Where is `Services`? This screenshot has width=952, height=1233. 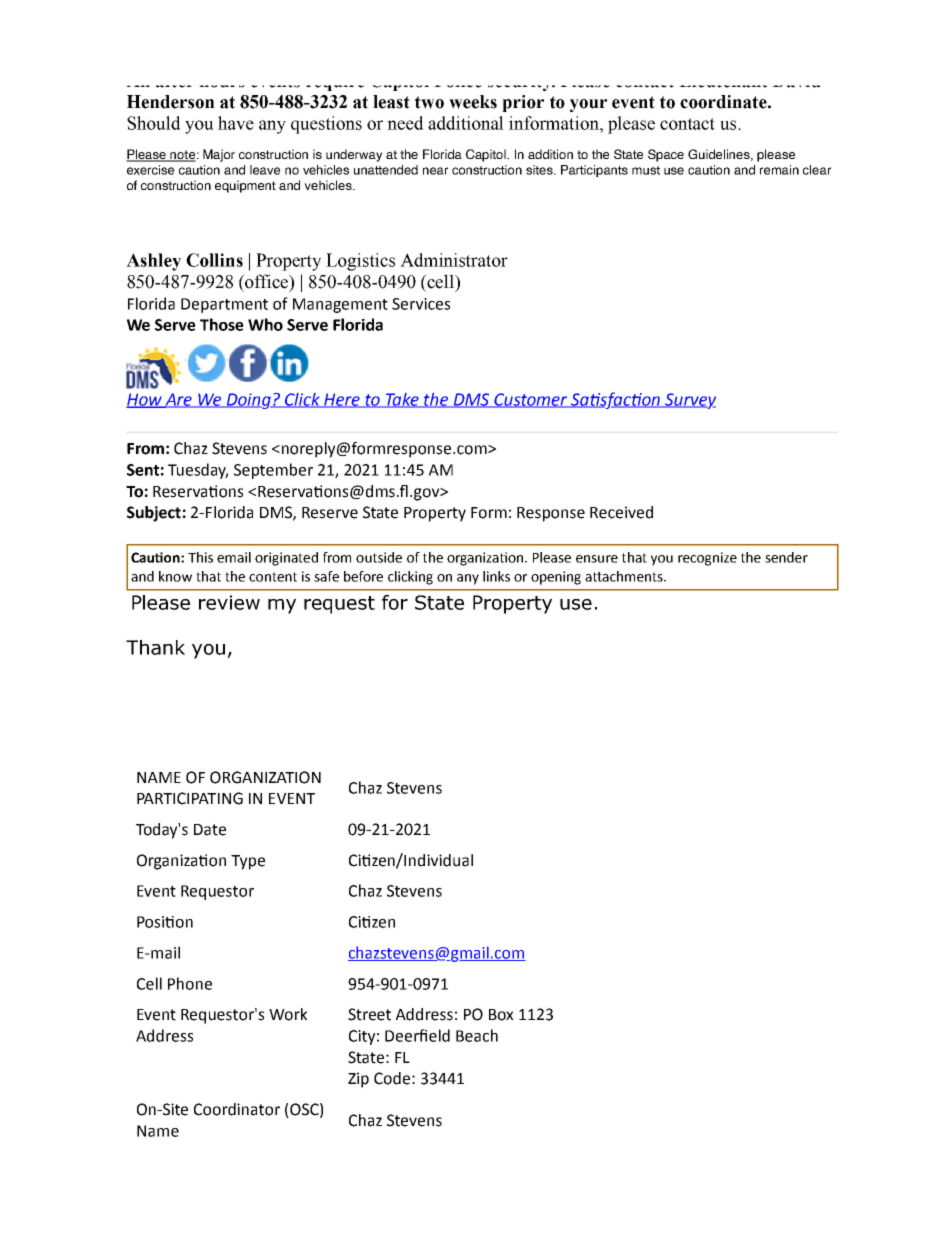
Services is located at coordinates (421, 304).
